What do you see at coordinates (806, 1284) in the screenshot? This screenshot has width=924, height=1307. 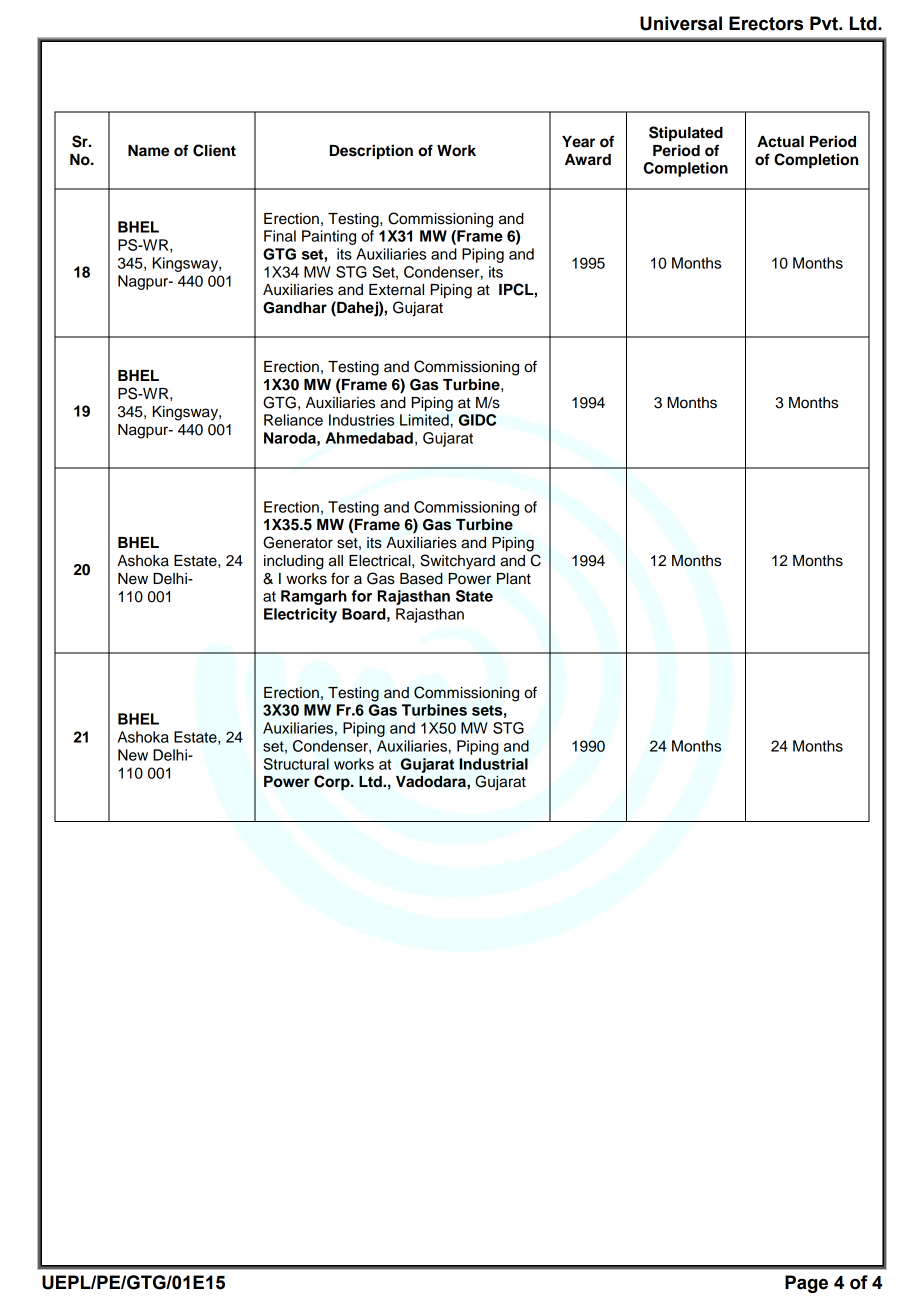 I see `Page` at bounding box center [806, 1284].
